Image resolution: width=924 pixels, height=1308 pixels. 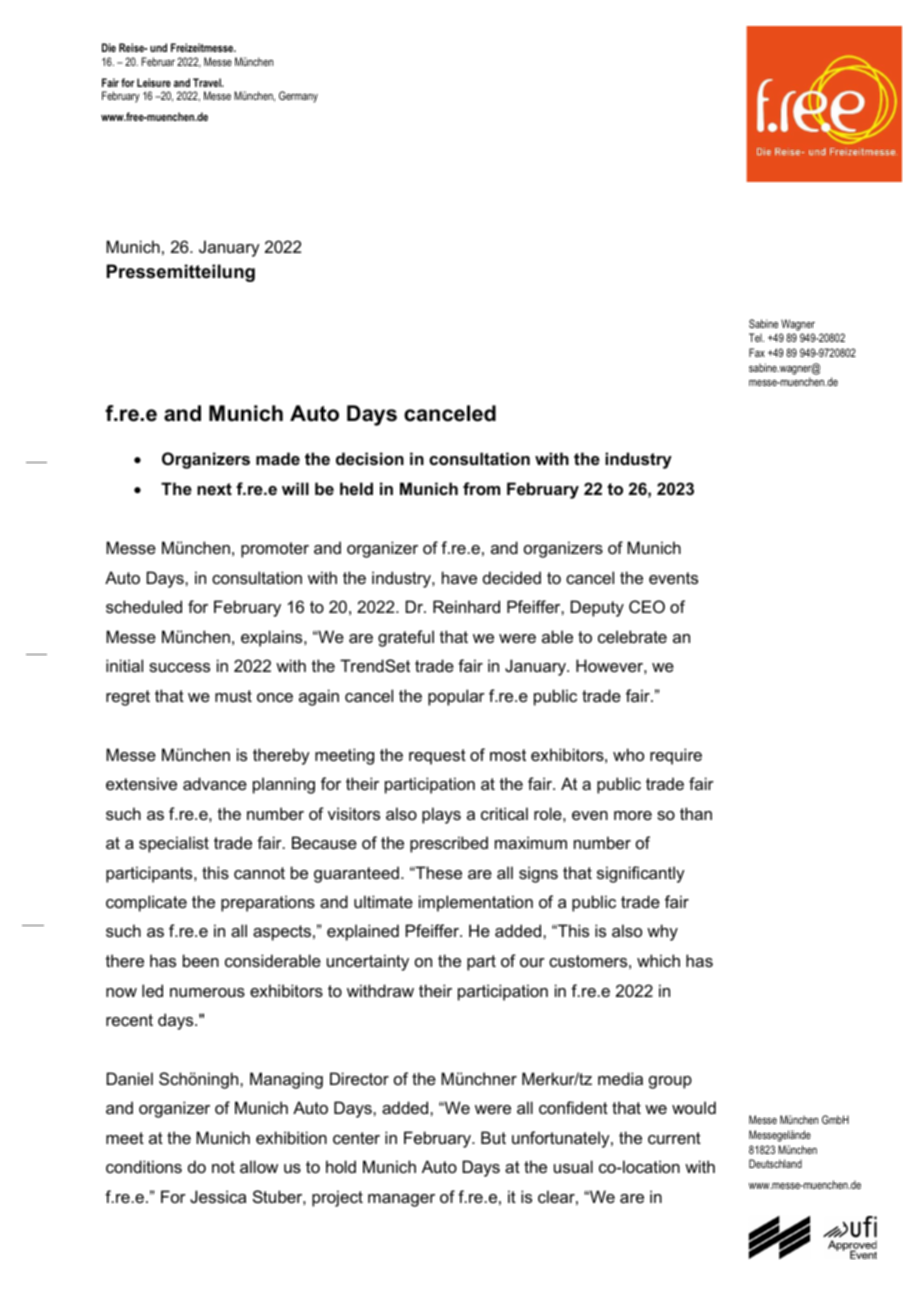 I want to click on been, so click(x=201, y=960).
